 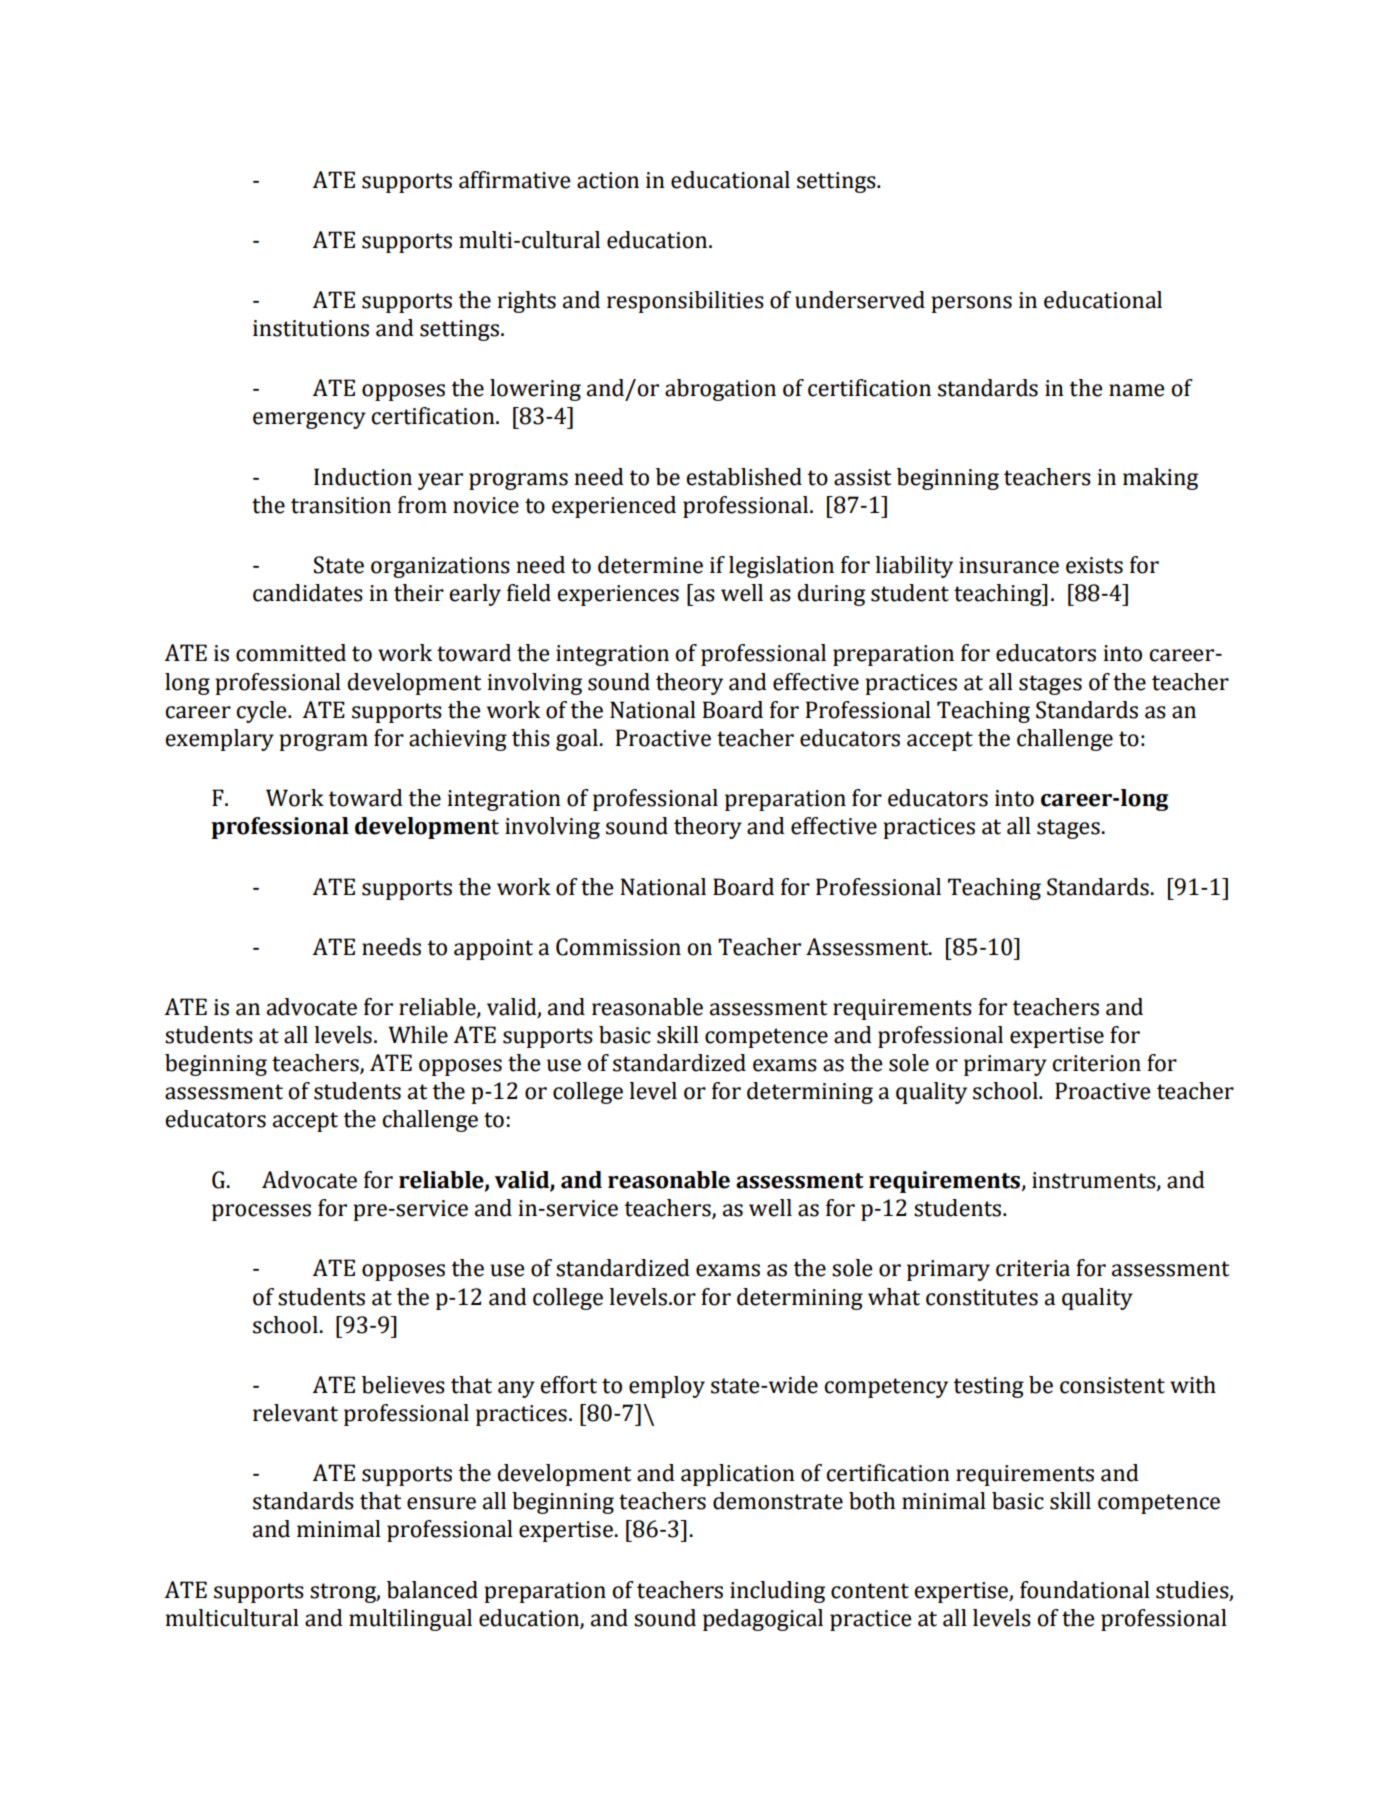 What do you see at coordinates (1096, 1063) in the document?
I see `criterion` at bounding box center [1096, 1063].
